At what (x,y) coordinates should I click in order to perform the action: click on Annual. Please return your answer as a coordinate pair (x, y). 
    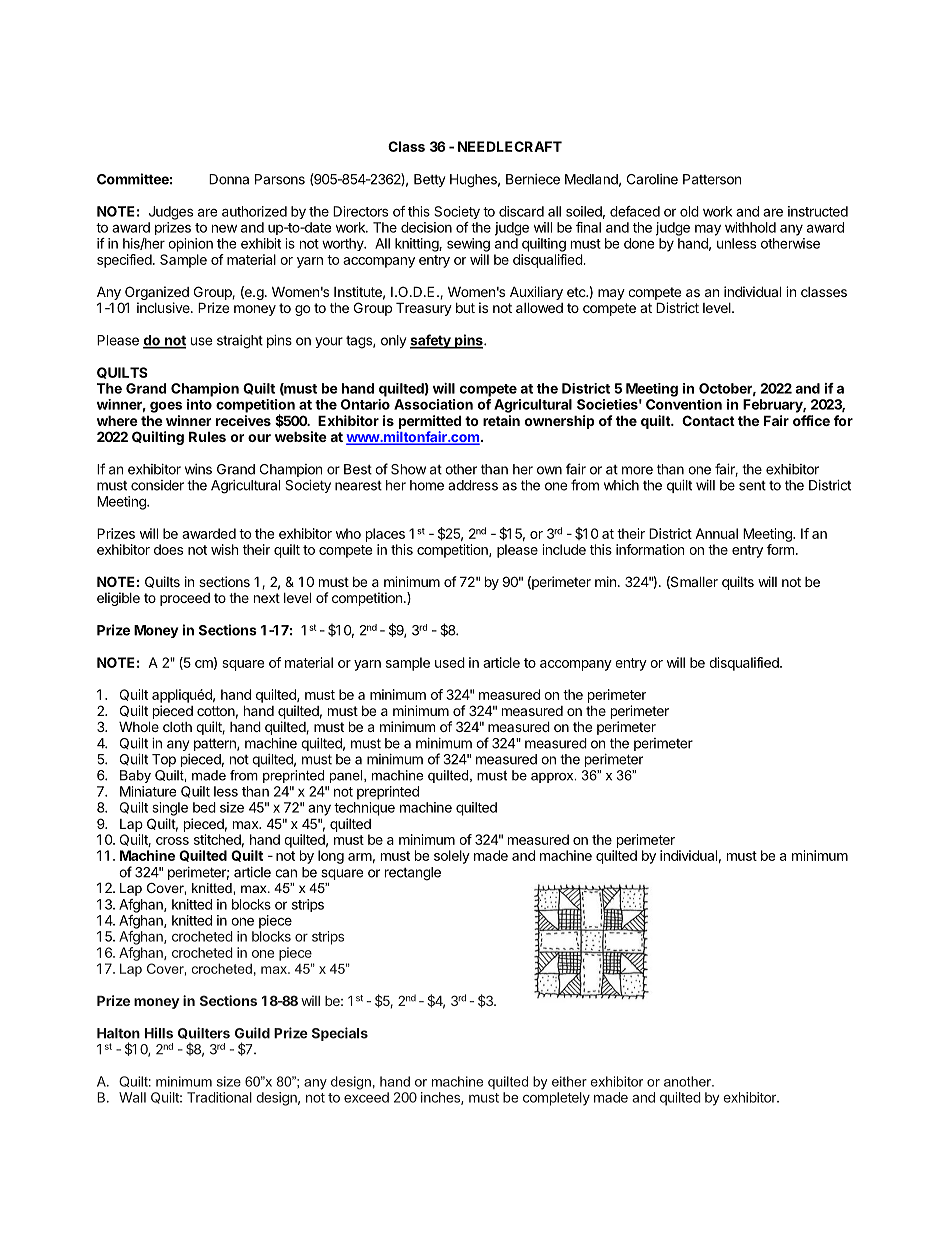
    Looking at the image, I should click on (716, 533).
